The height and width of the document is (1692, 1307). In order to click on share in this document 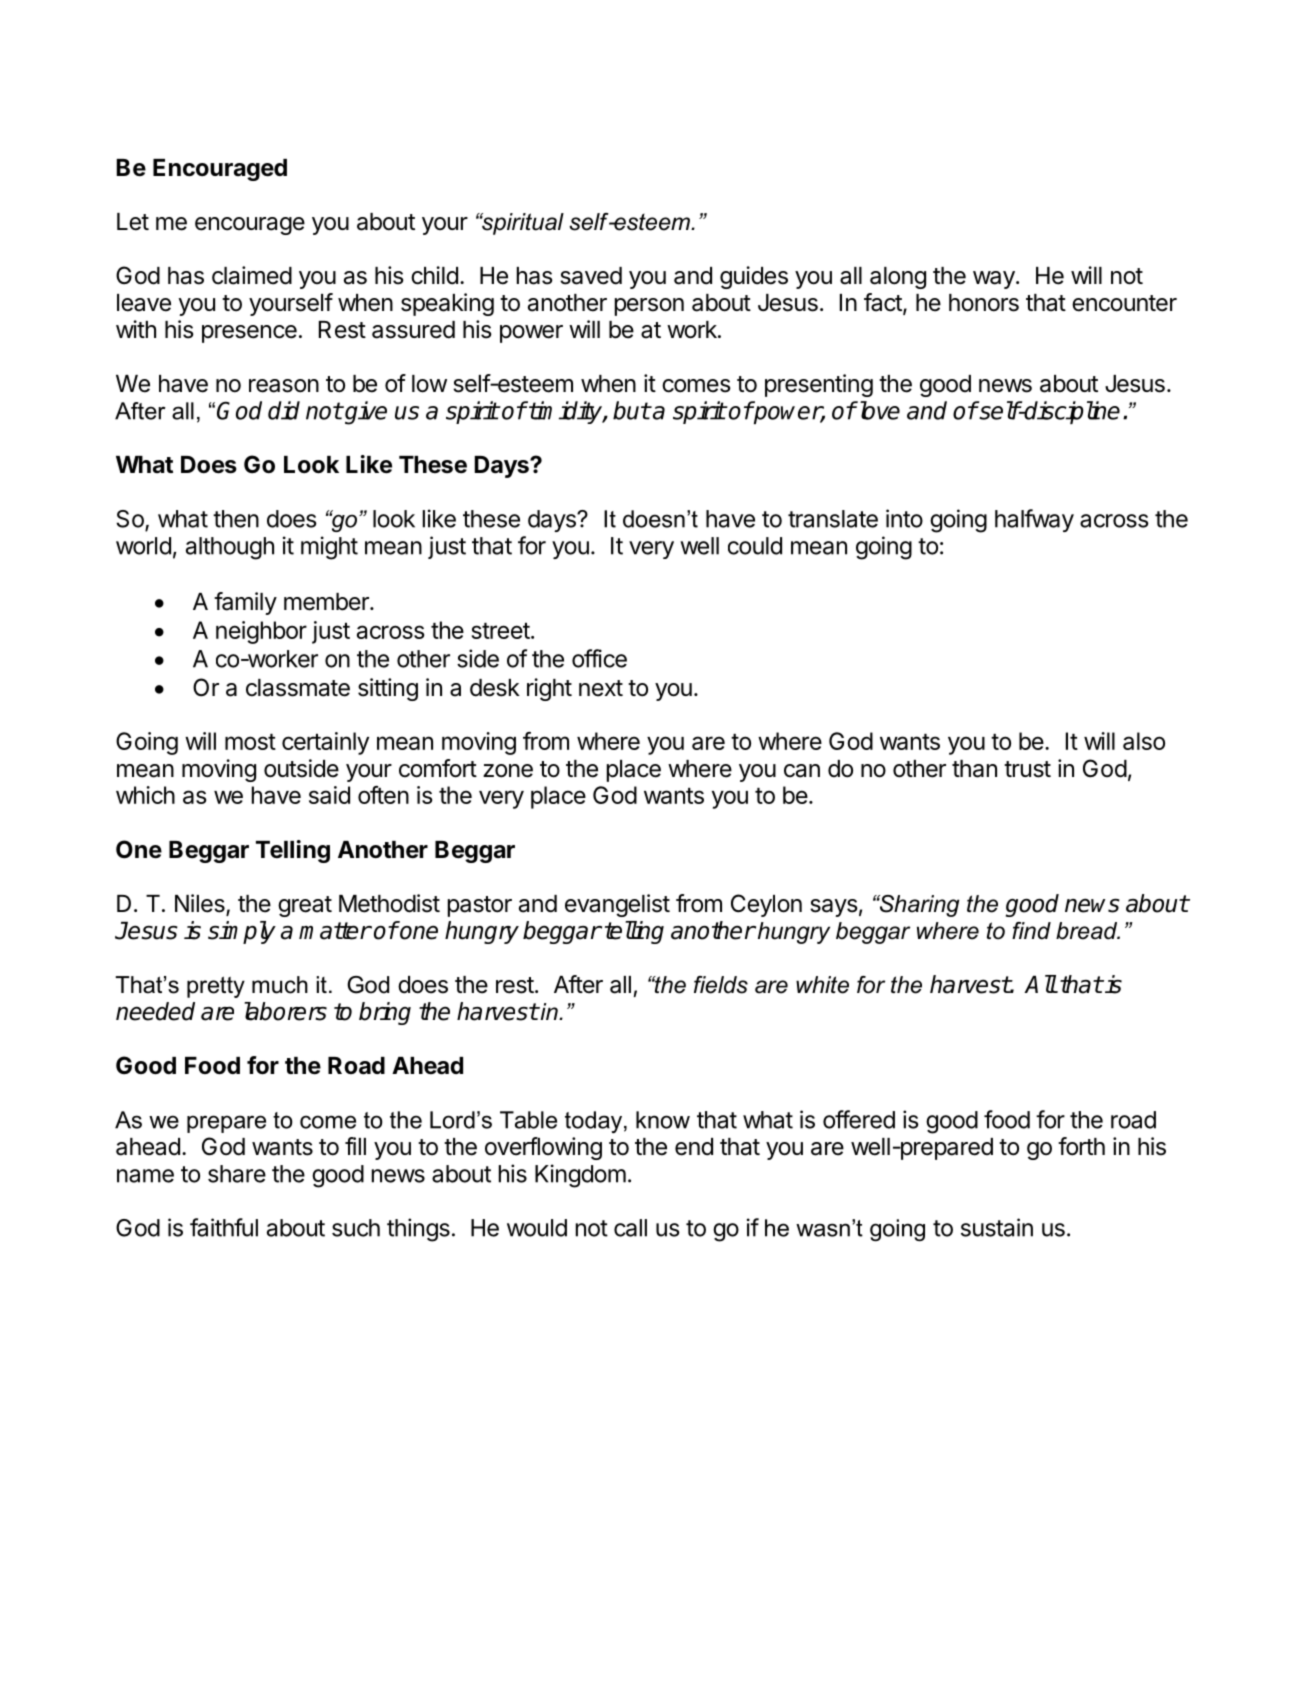, I will do `click(237, 1174)`.
